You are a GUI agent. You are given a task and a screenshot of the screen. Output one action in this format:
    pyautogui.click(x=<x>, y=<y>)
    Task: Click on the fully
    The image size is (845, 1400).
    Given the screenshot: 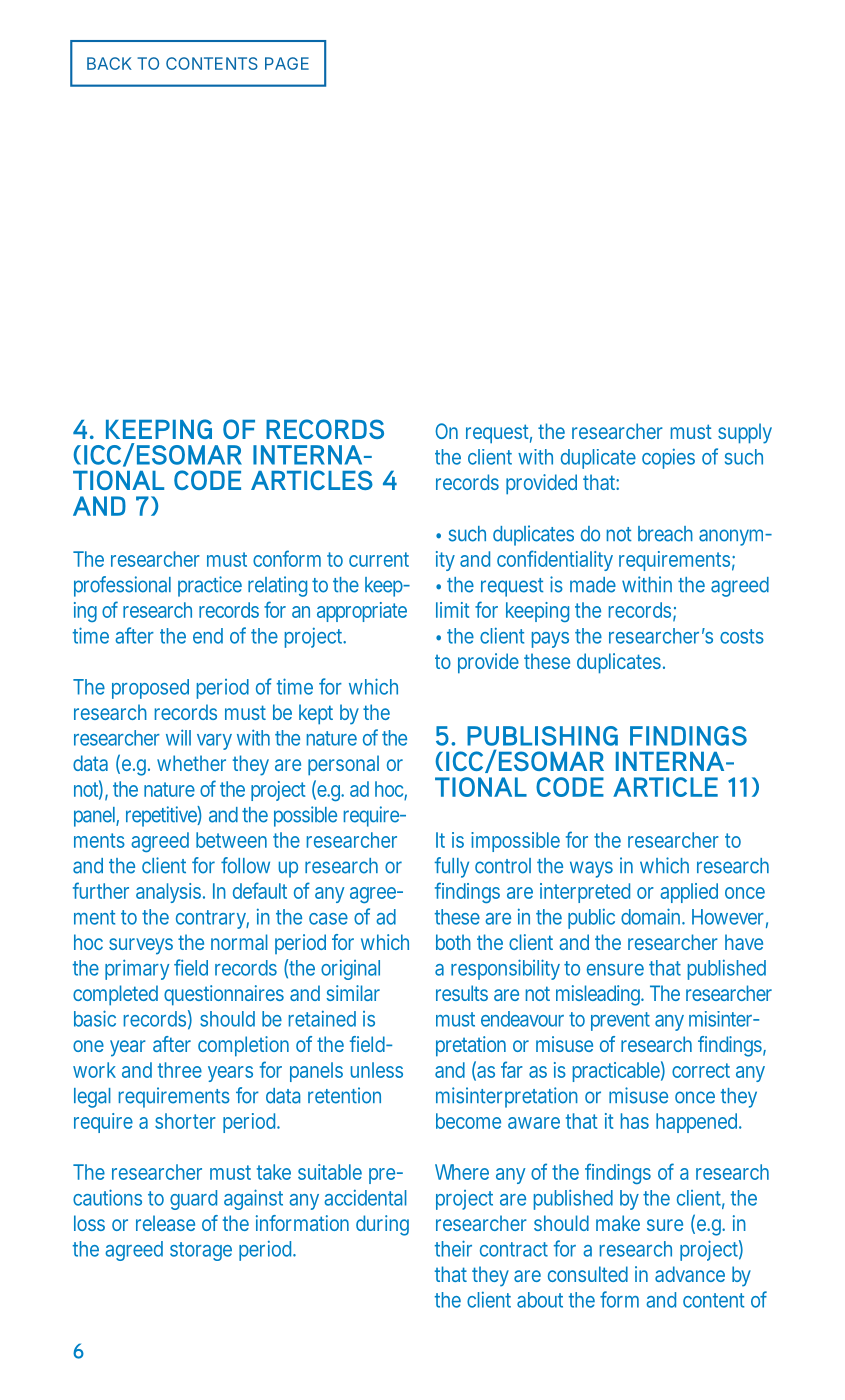 What is the action you would take?
    pyautogui.click(x=452, y=867)
